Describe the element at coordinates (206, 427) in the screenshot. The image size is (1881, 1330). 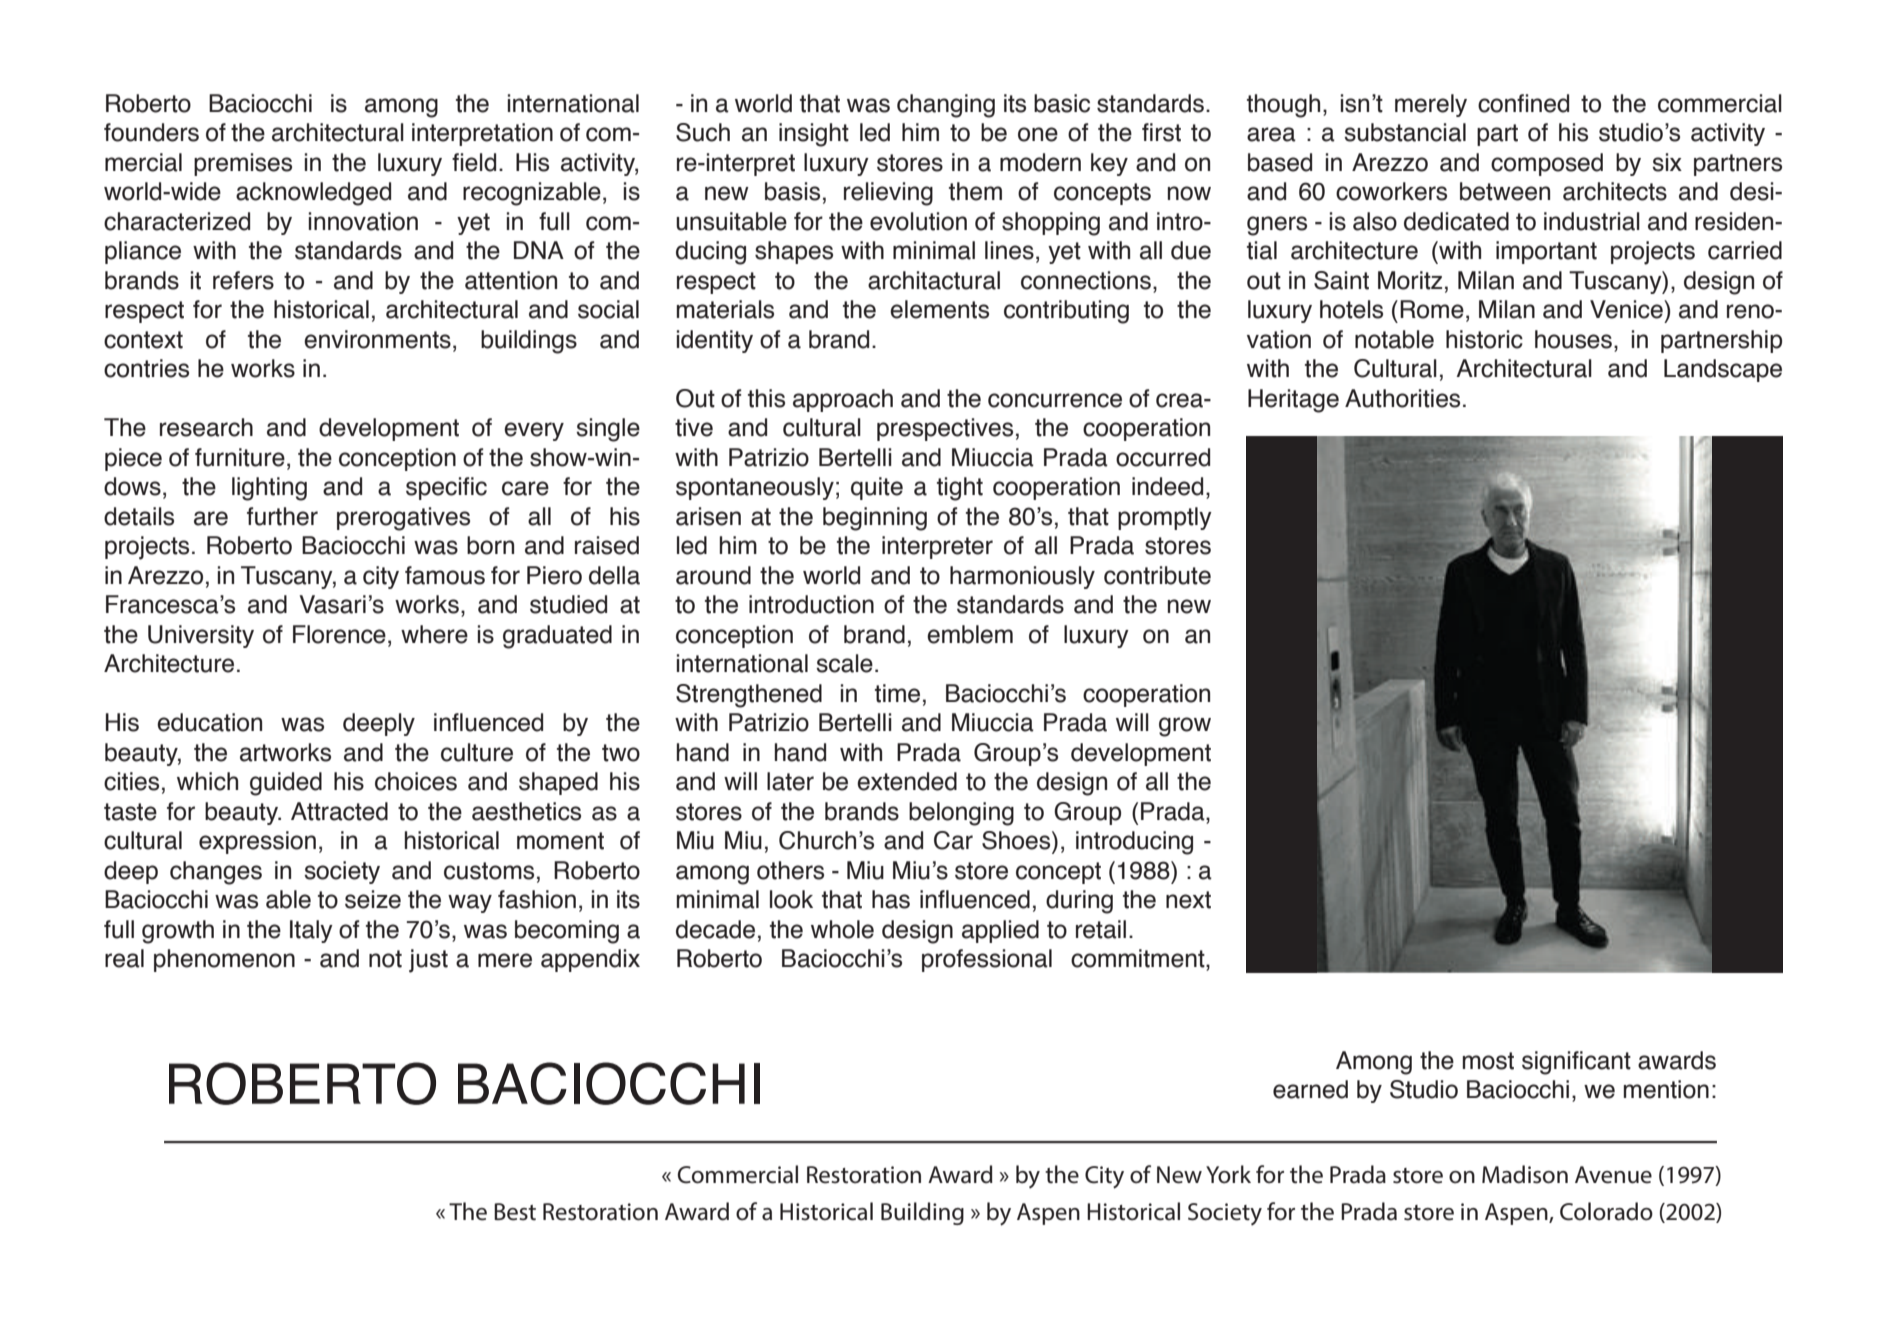
I see `research` at that location.
